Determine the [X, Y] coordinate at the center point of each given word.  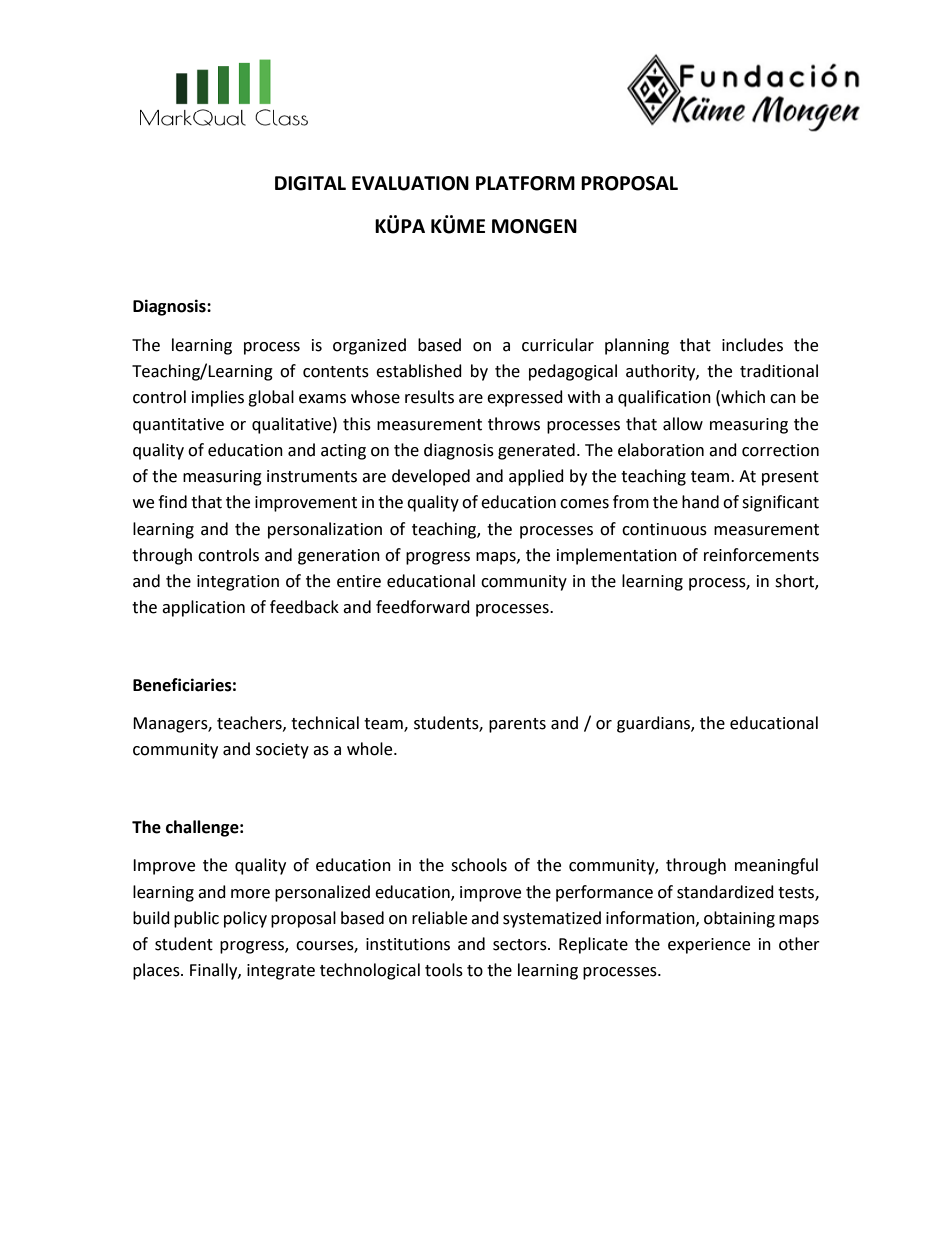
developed [431, 477]
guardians [654, 724]
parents [517, 725]
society [282, 751]
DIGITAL [310, 183]
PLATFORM [525, 183]
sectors [521, 945]
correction [780, 450]
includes [752, 345]
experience [709, 946]
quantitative [178, 426]
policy [245, 919]
